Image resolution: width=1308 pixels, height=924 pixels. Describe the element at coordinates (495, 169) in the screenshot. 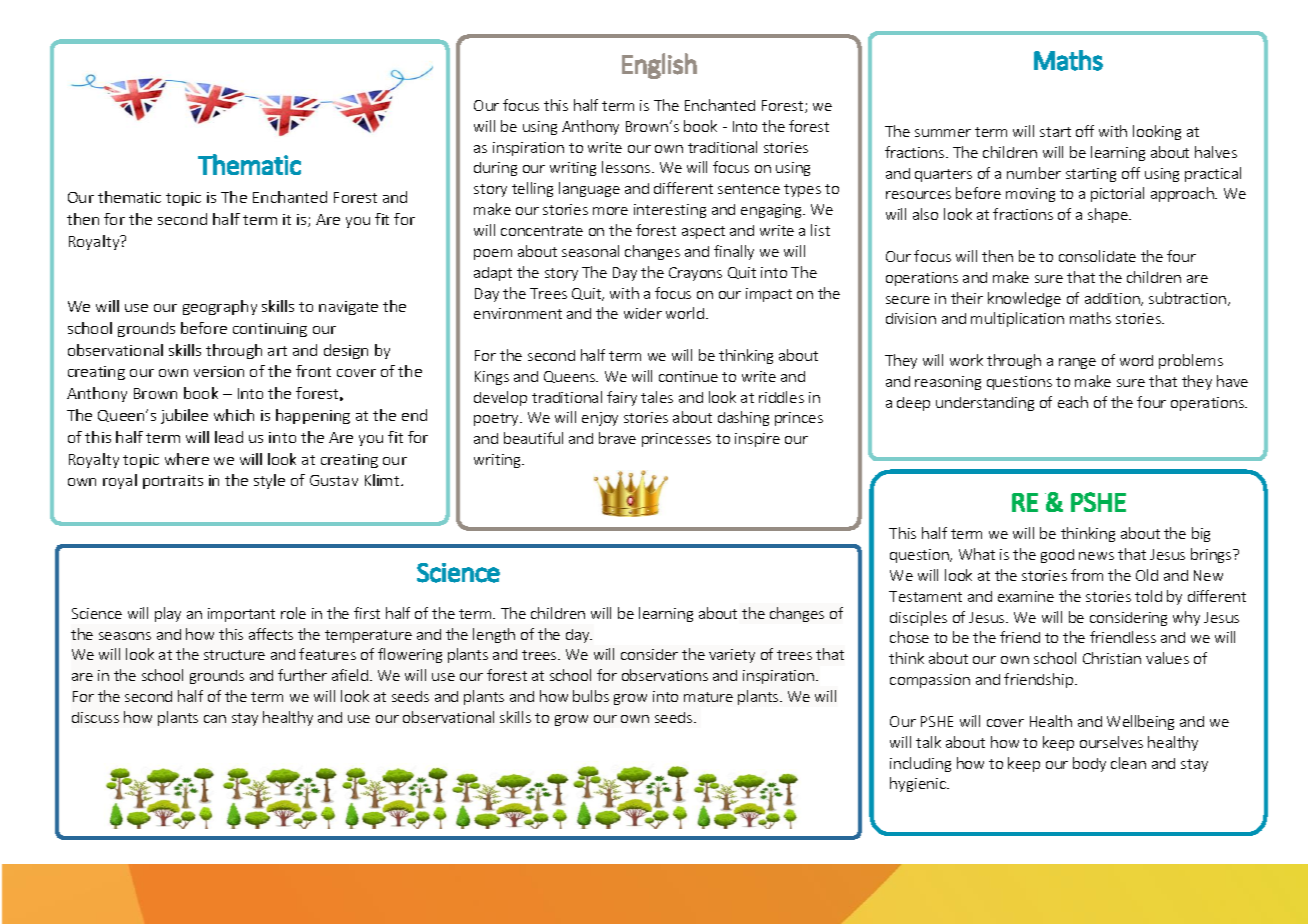

I see `during` at that location.
